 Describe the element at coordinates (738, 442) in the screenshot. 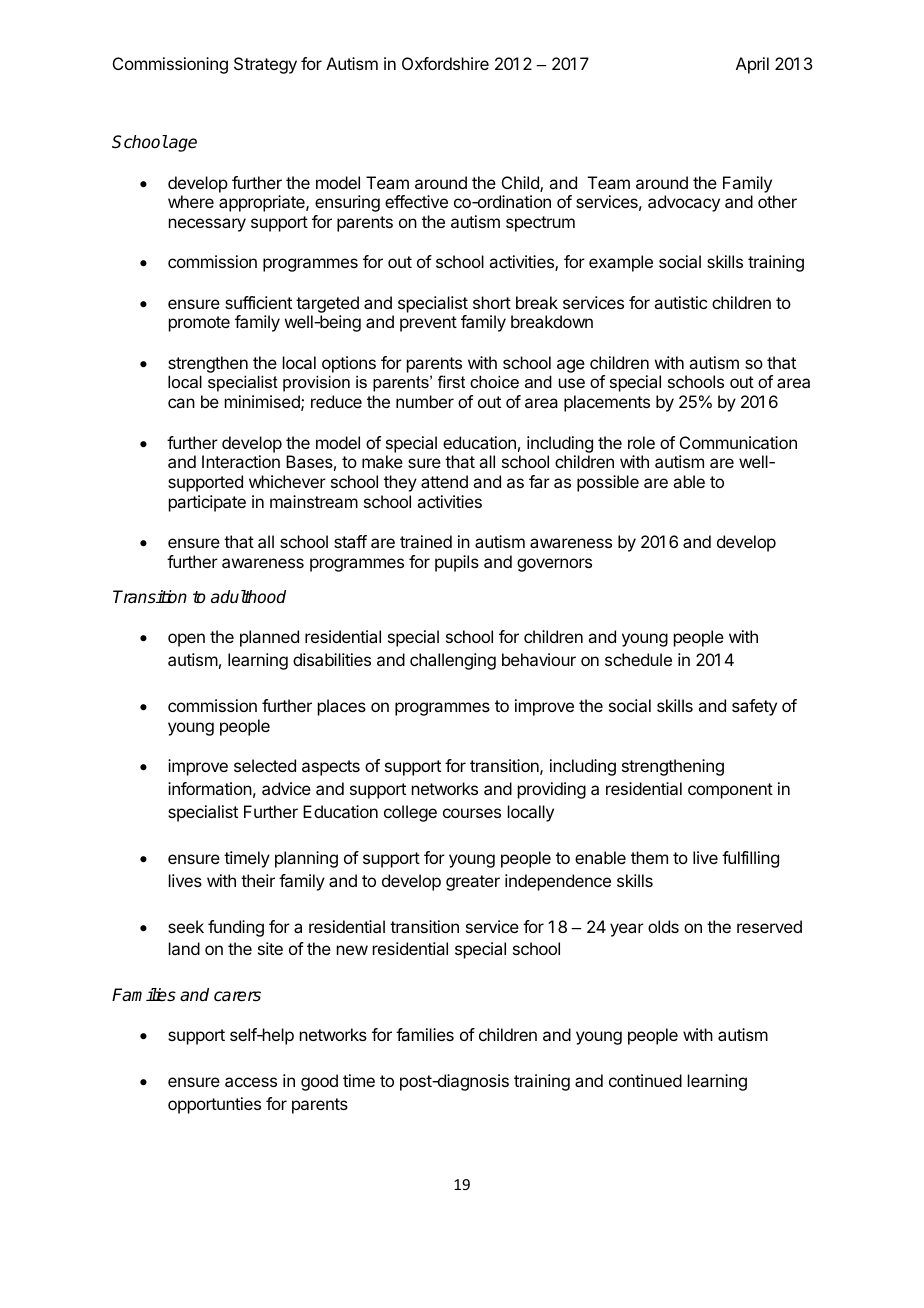

I see `Communication` at that location.
